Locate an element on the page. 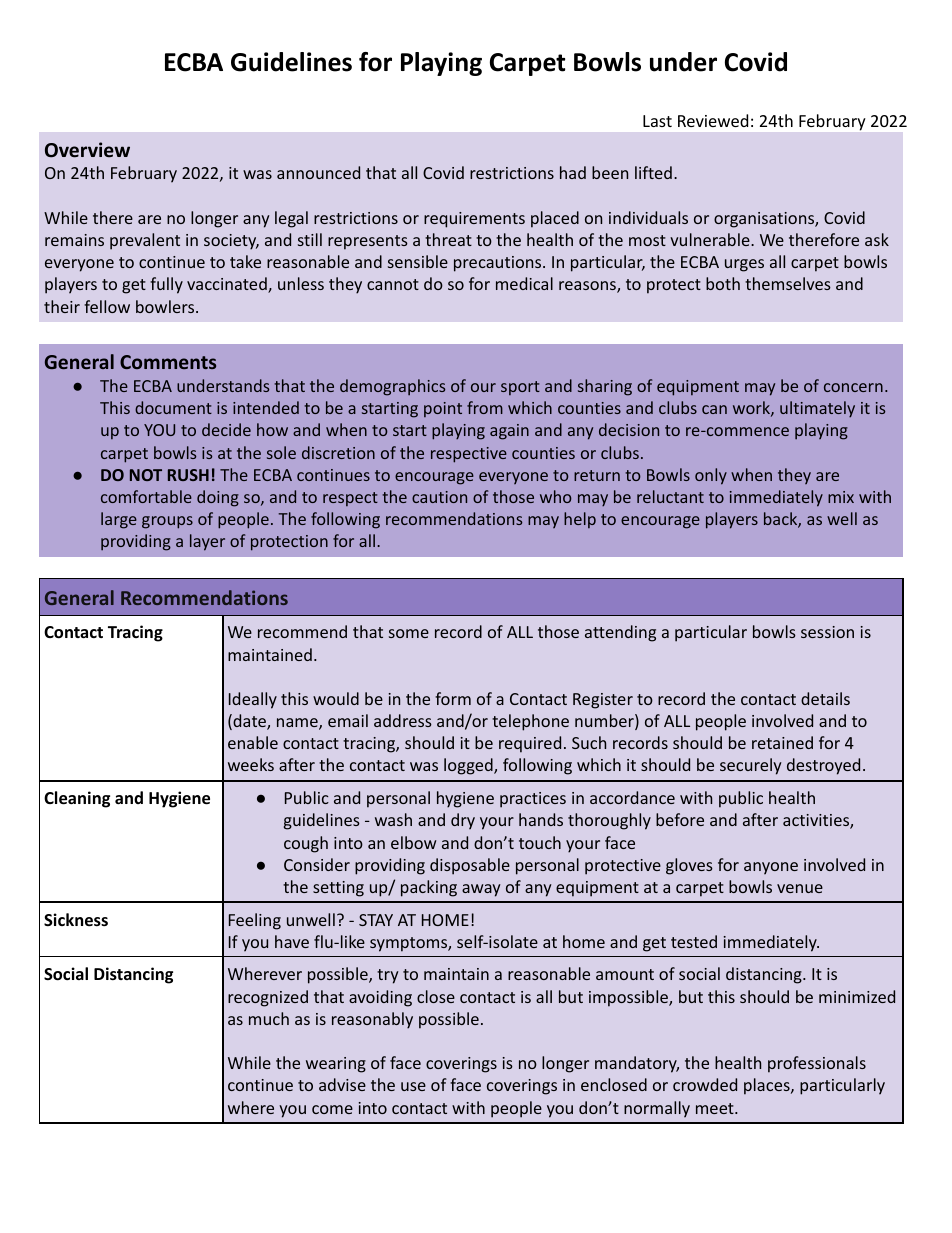  places is located at coordinates (768, 1086).
